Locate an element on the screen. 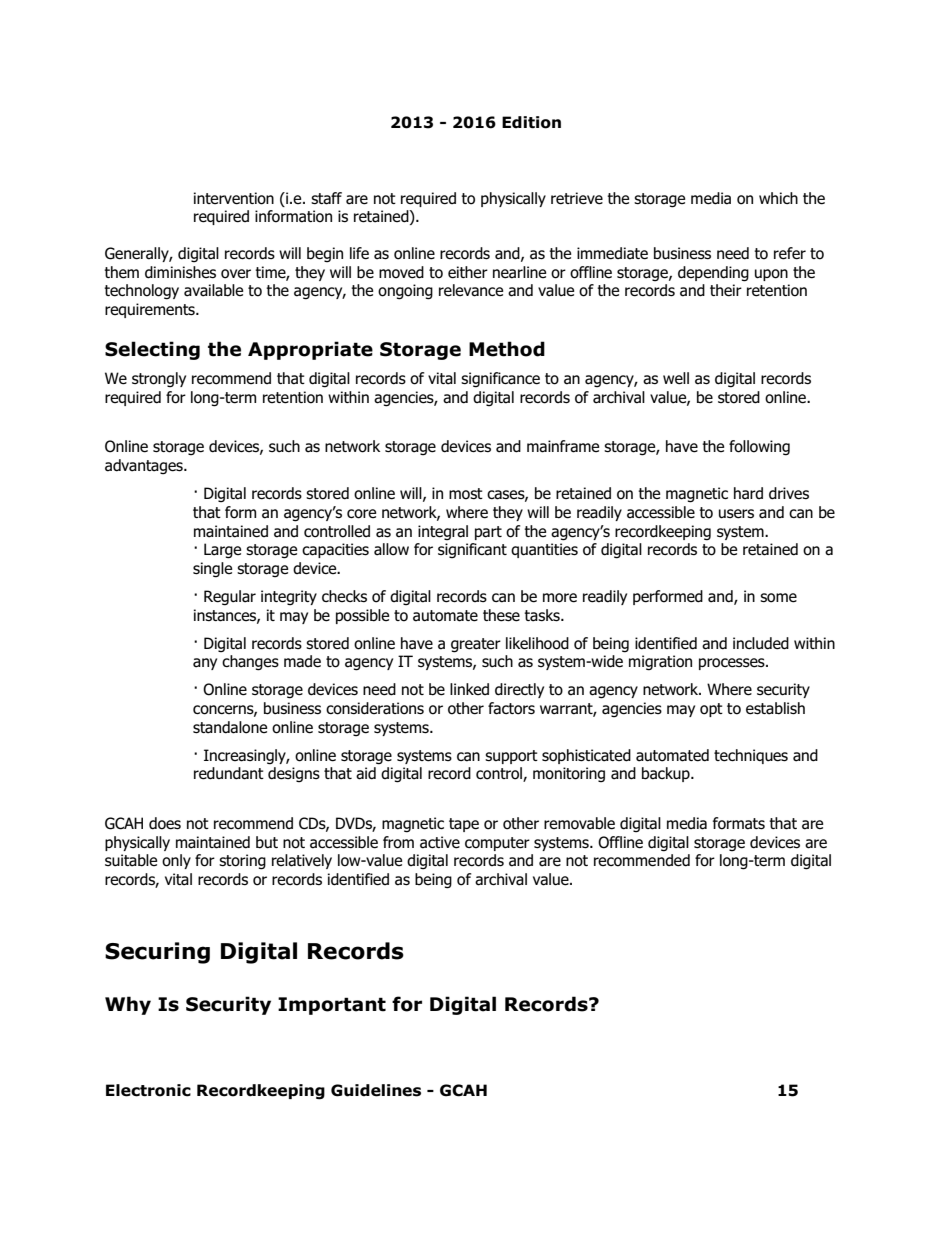 This screenshot has width=952, height=1233. intervention is located at coordinates (234, 198).
